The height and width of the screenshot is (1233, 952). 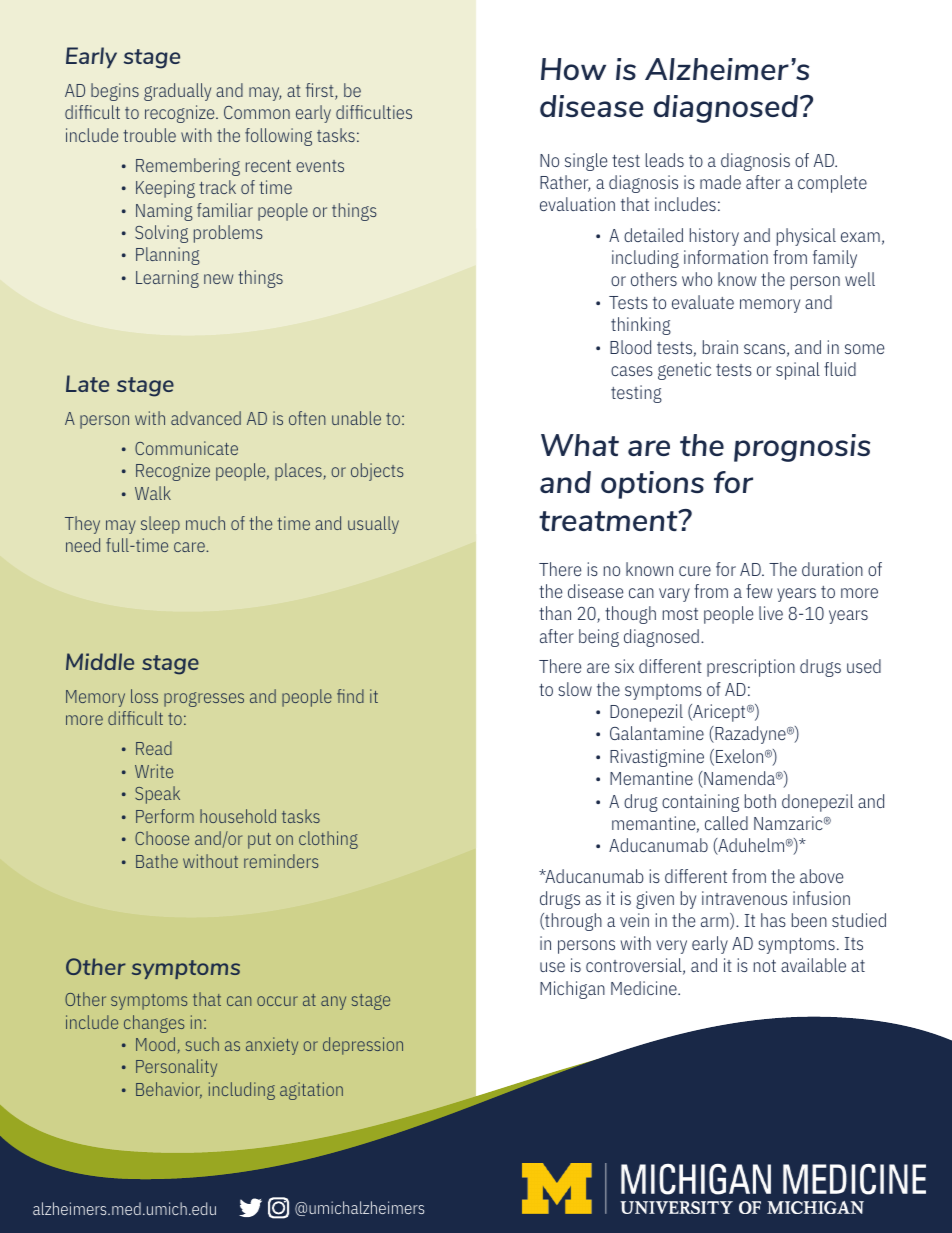 I want to click on depression, so click(x=363, y=1046).
